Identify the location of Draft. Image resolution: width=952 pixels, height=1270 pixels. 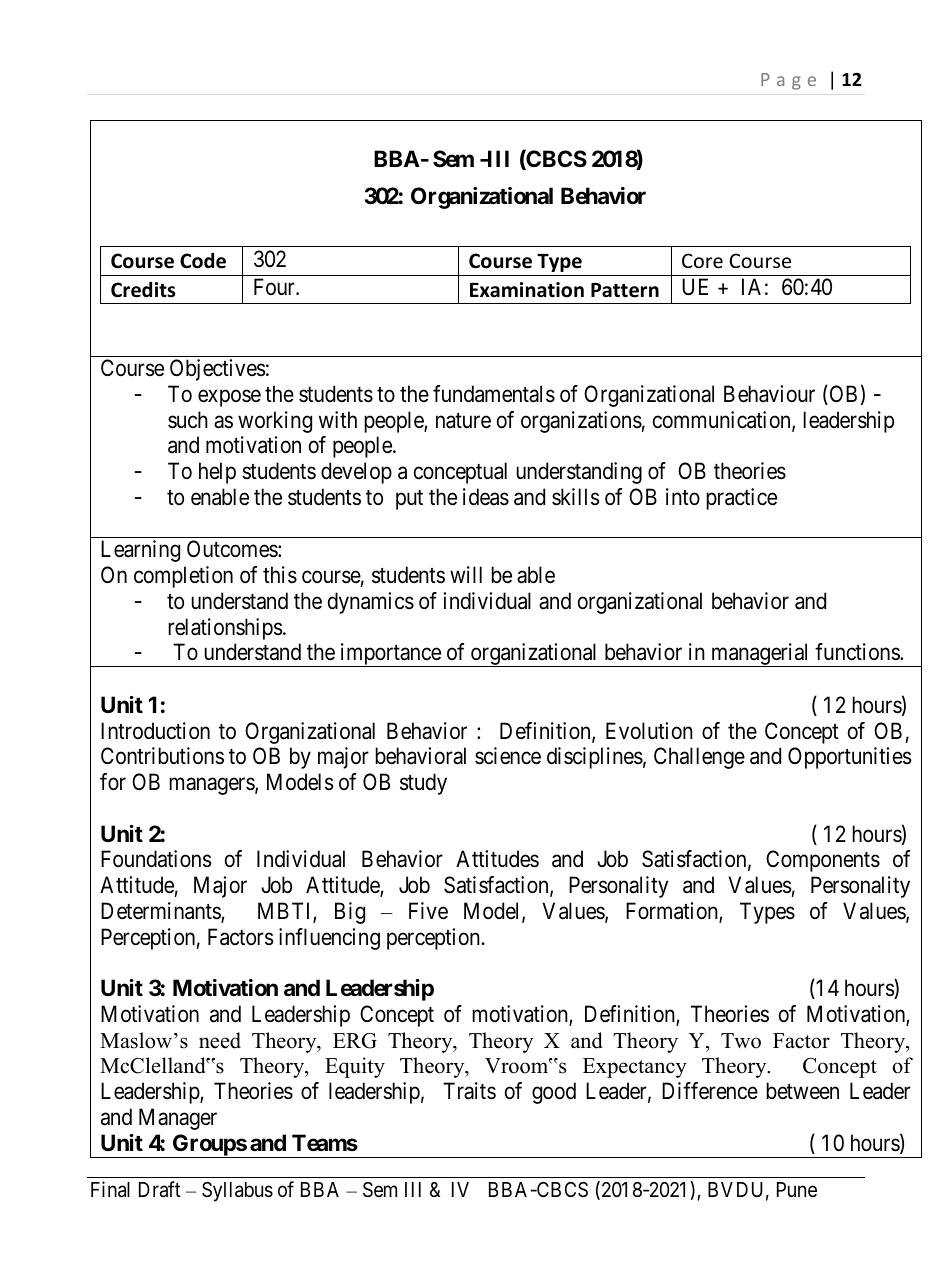
(160, 1189).
